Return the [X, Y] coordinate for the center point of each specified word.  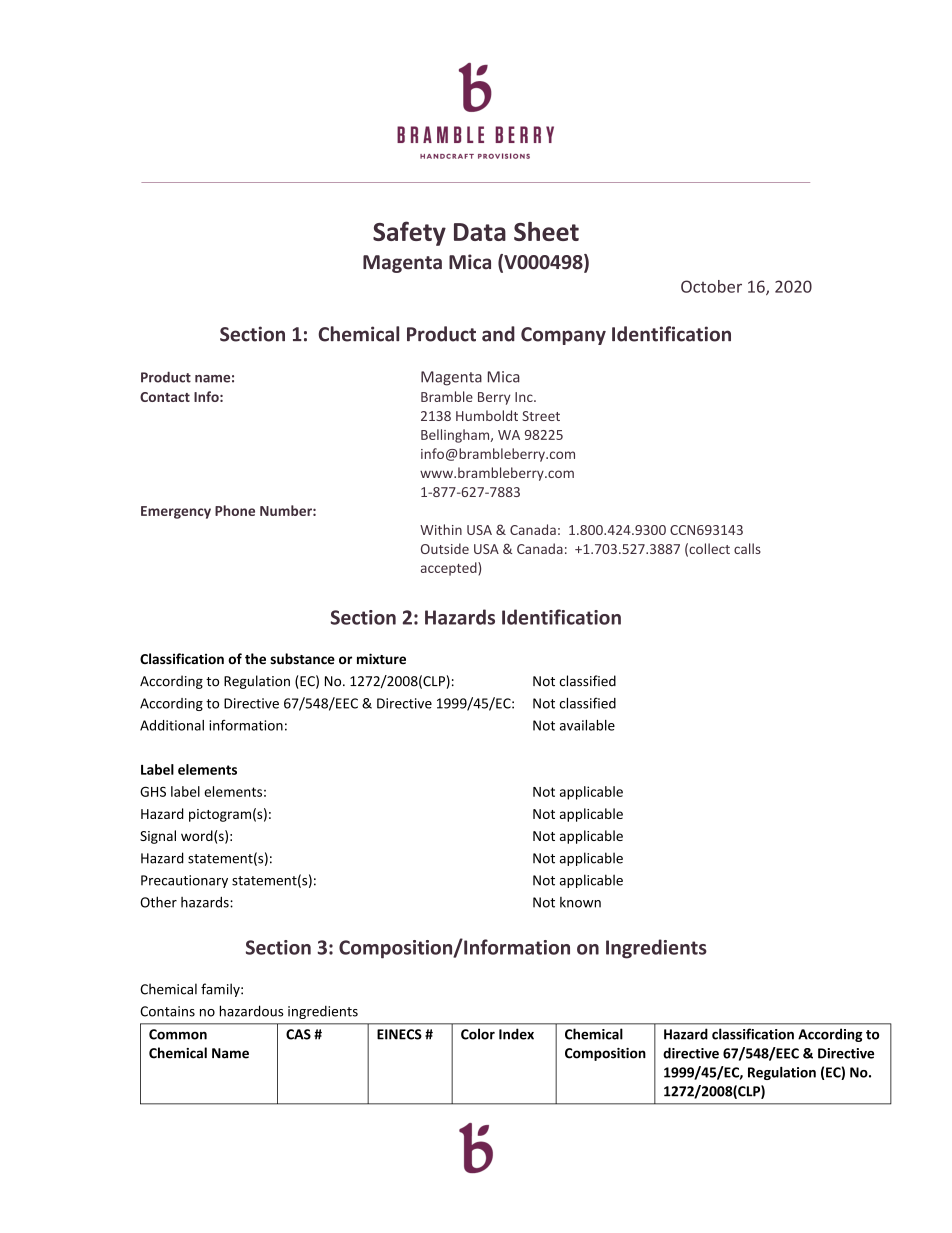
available [587, 725]
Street [541, 416]
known [580, 902]
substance [302, 659]
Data [480, 232]
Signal [158, 837]
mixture [381, 658]
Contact [165, 397]
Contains [167, 1011]
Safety [409, 233]
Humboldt [487, 415]
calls [747, 548]
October [711, 286]
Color [478, 1034]
